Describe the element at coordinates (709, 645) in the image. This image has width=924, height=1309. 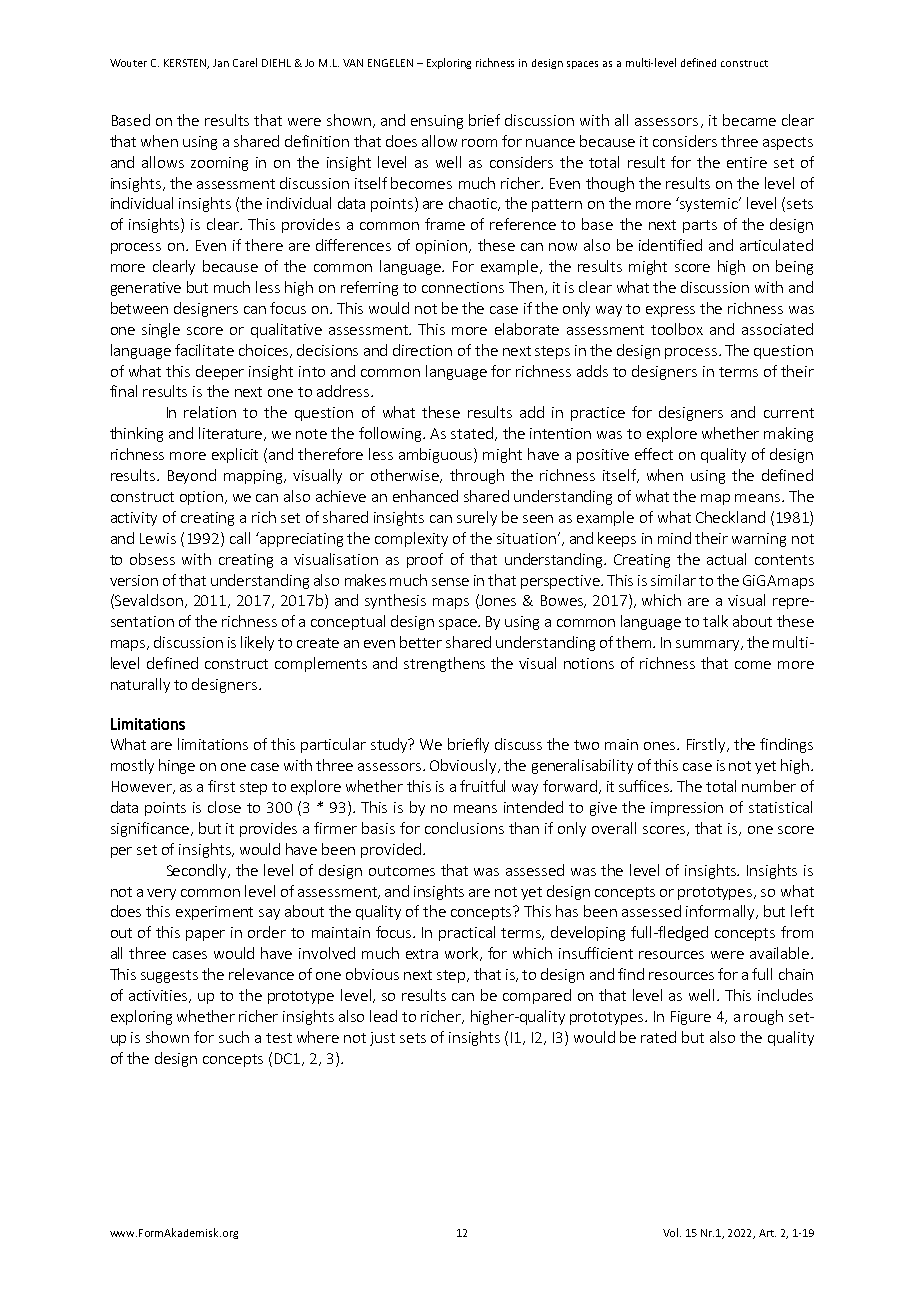
I see `summary` at that location.
